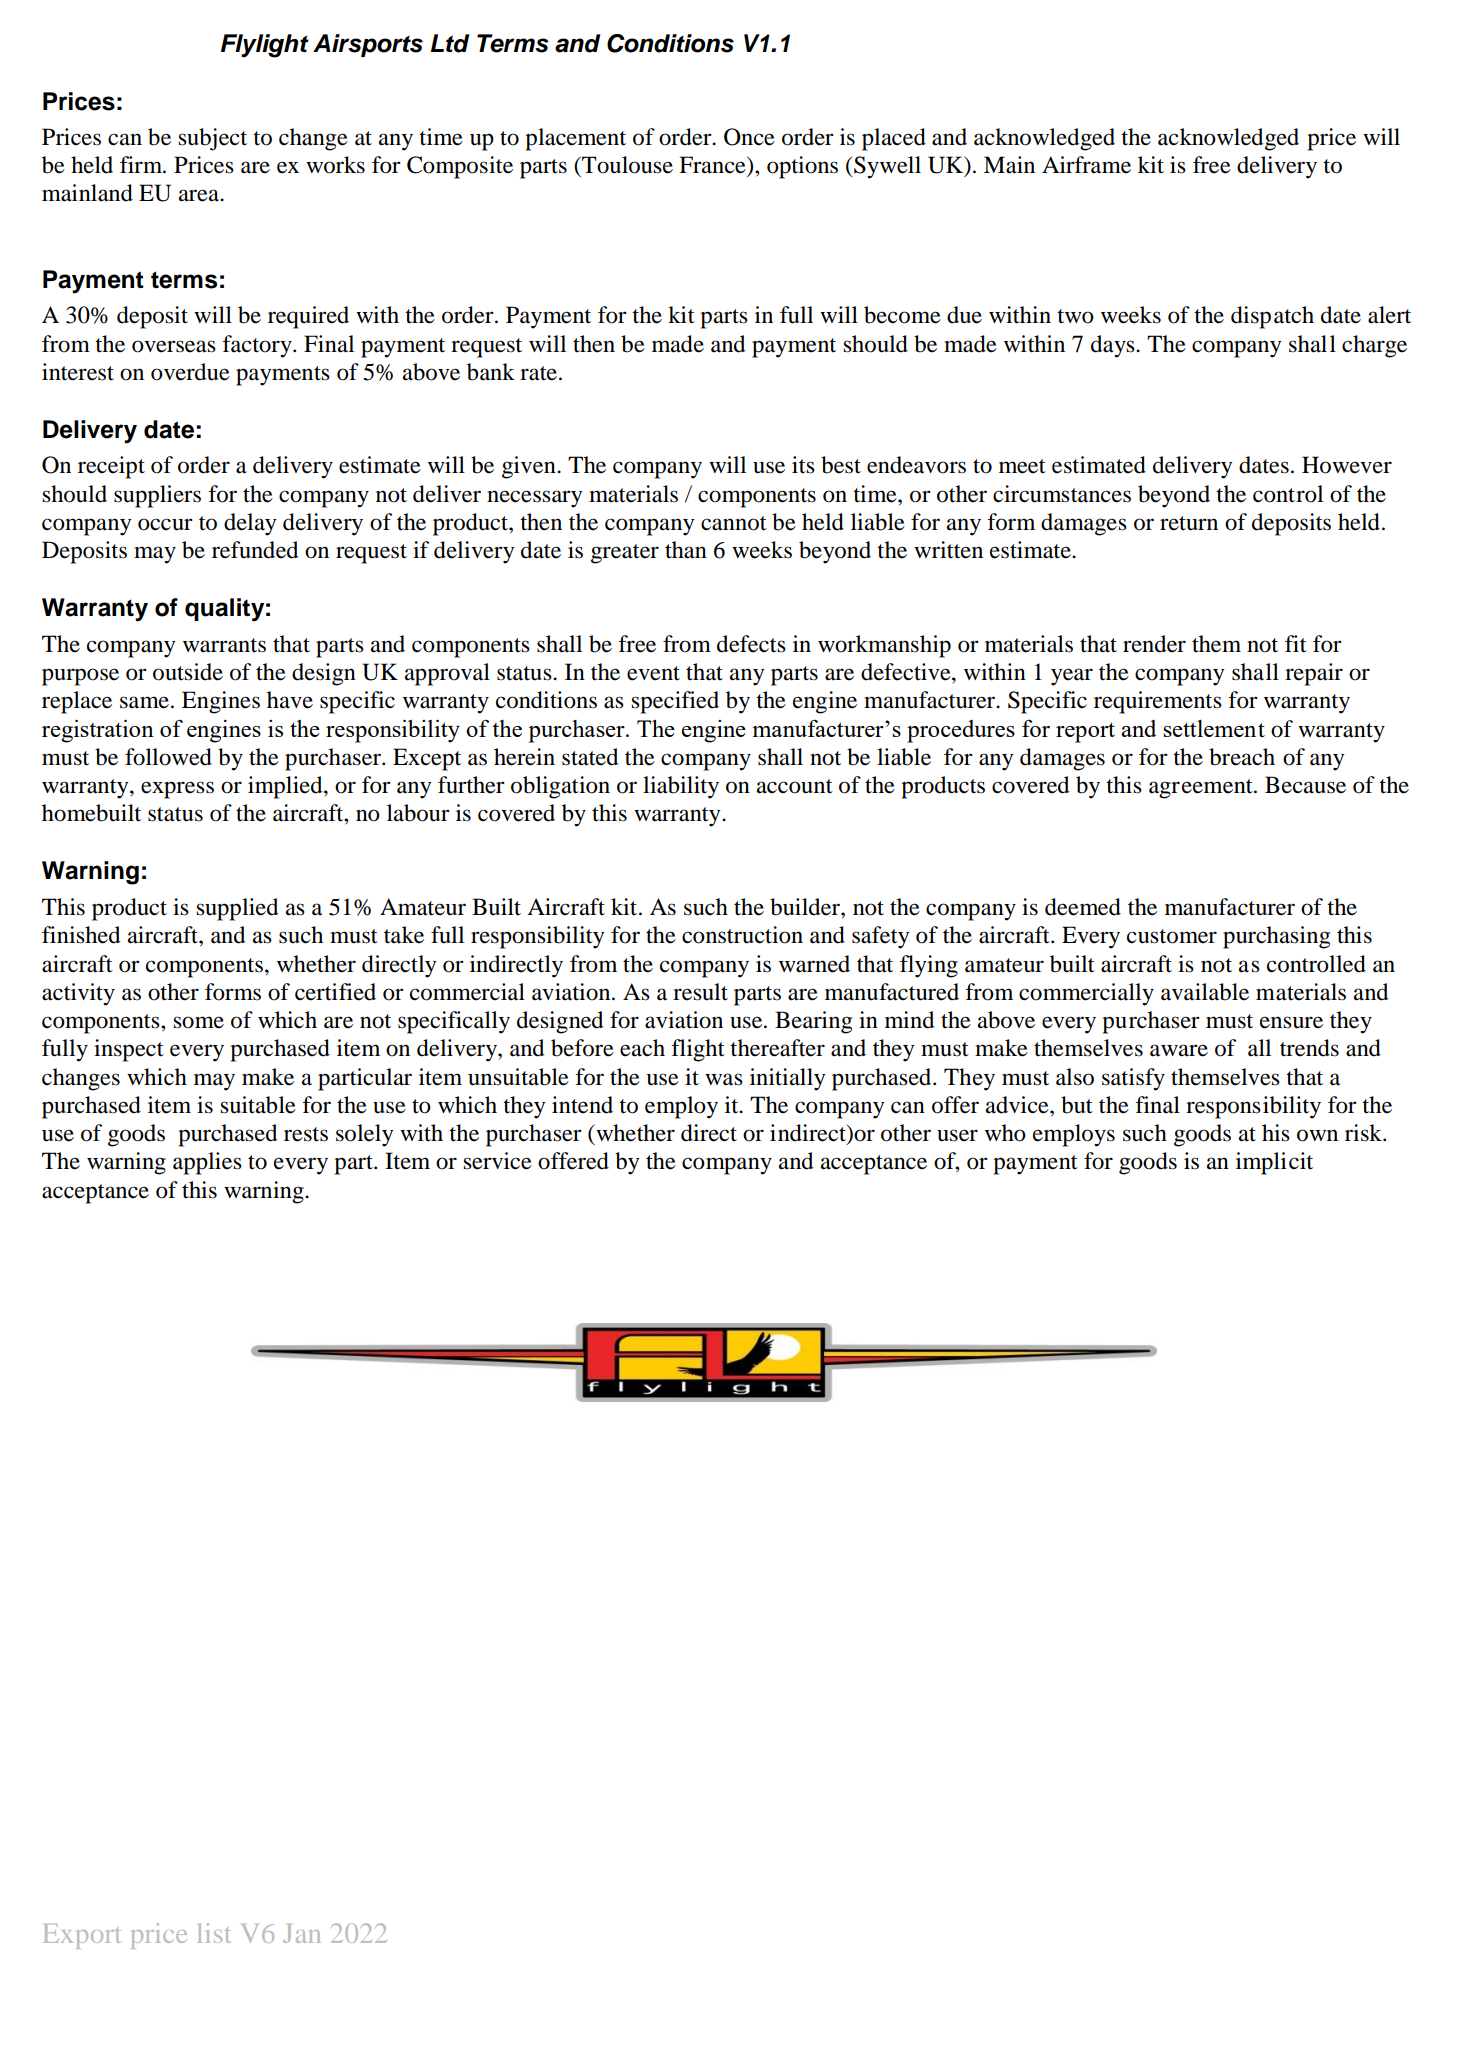 Image resolution: width=1464 pixels, height=2071 pixels. What do you see at coordinates (1274, 1163) in the image?
I see `implicit` at bounding box center [1274, 1163].
